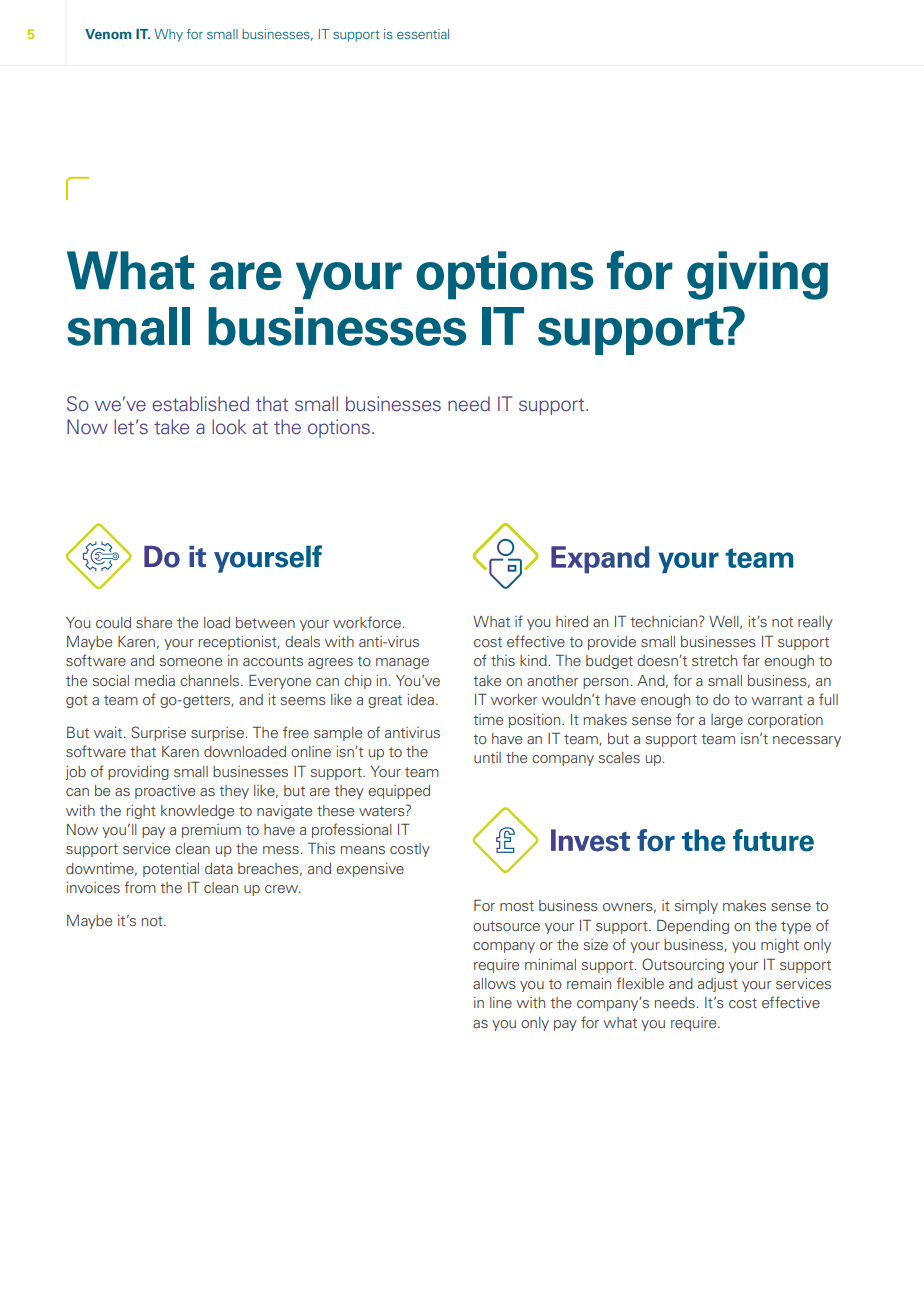 Image resolution: width=924 pixels, height=1308 pixels. What do you see at coordinates (229, 427) in the page?
I see `look` at bounding box center [229, 427].
